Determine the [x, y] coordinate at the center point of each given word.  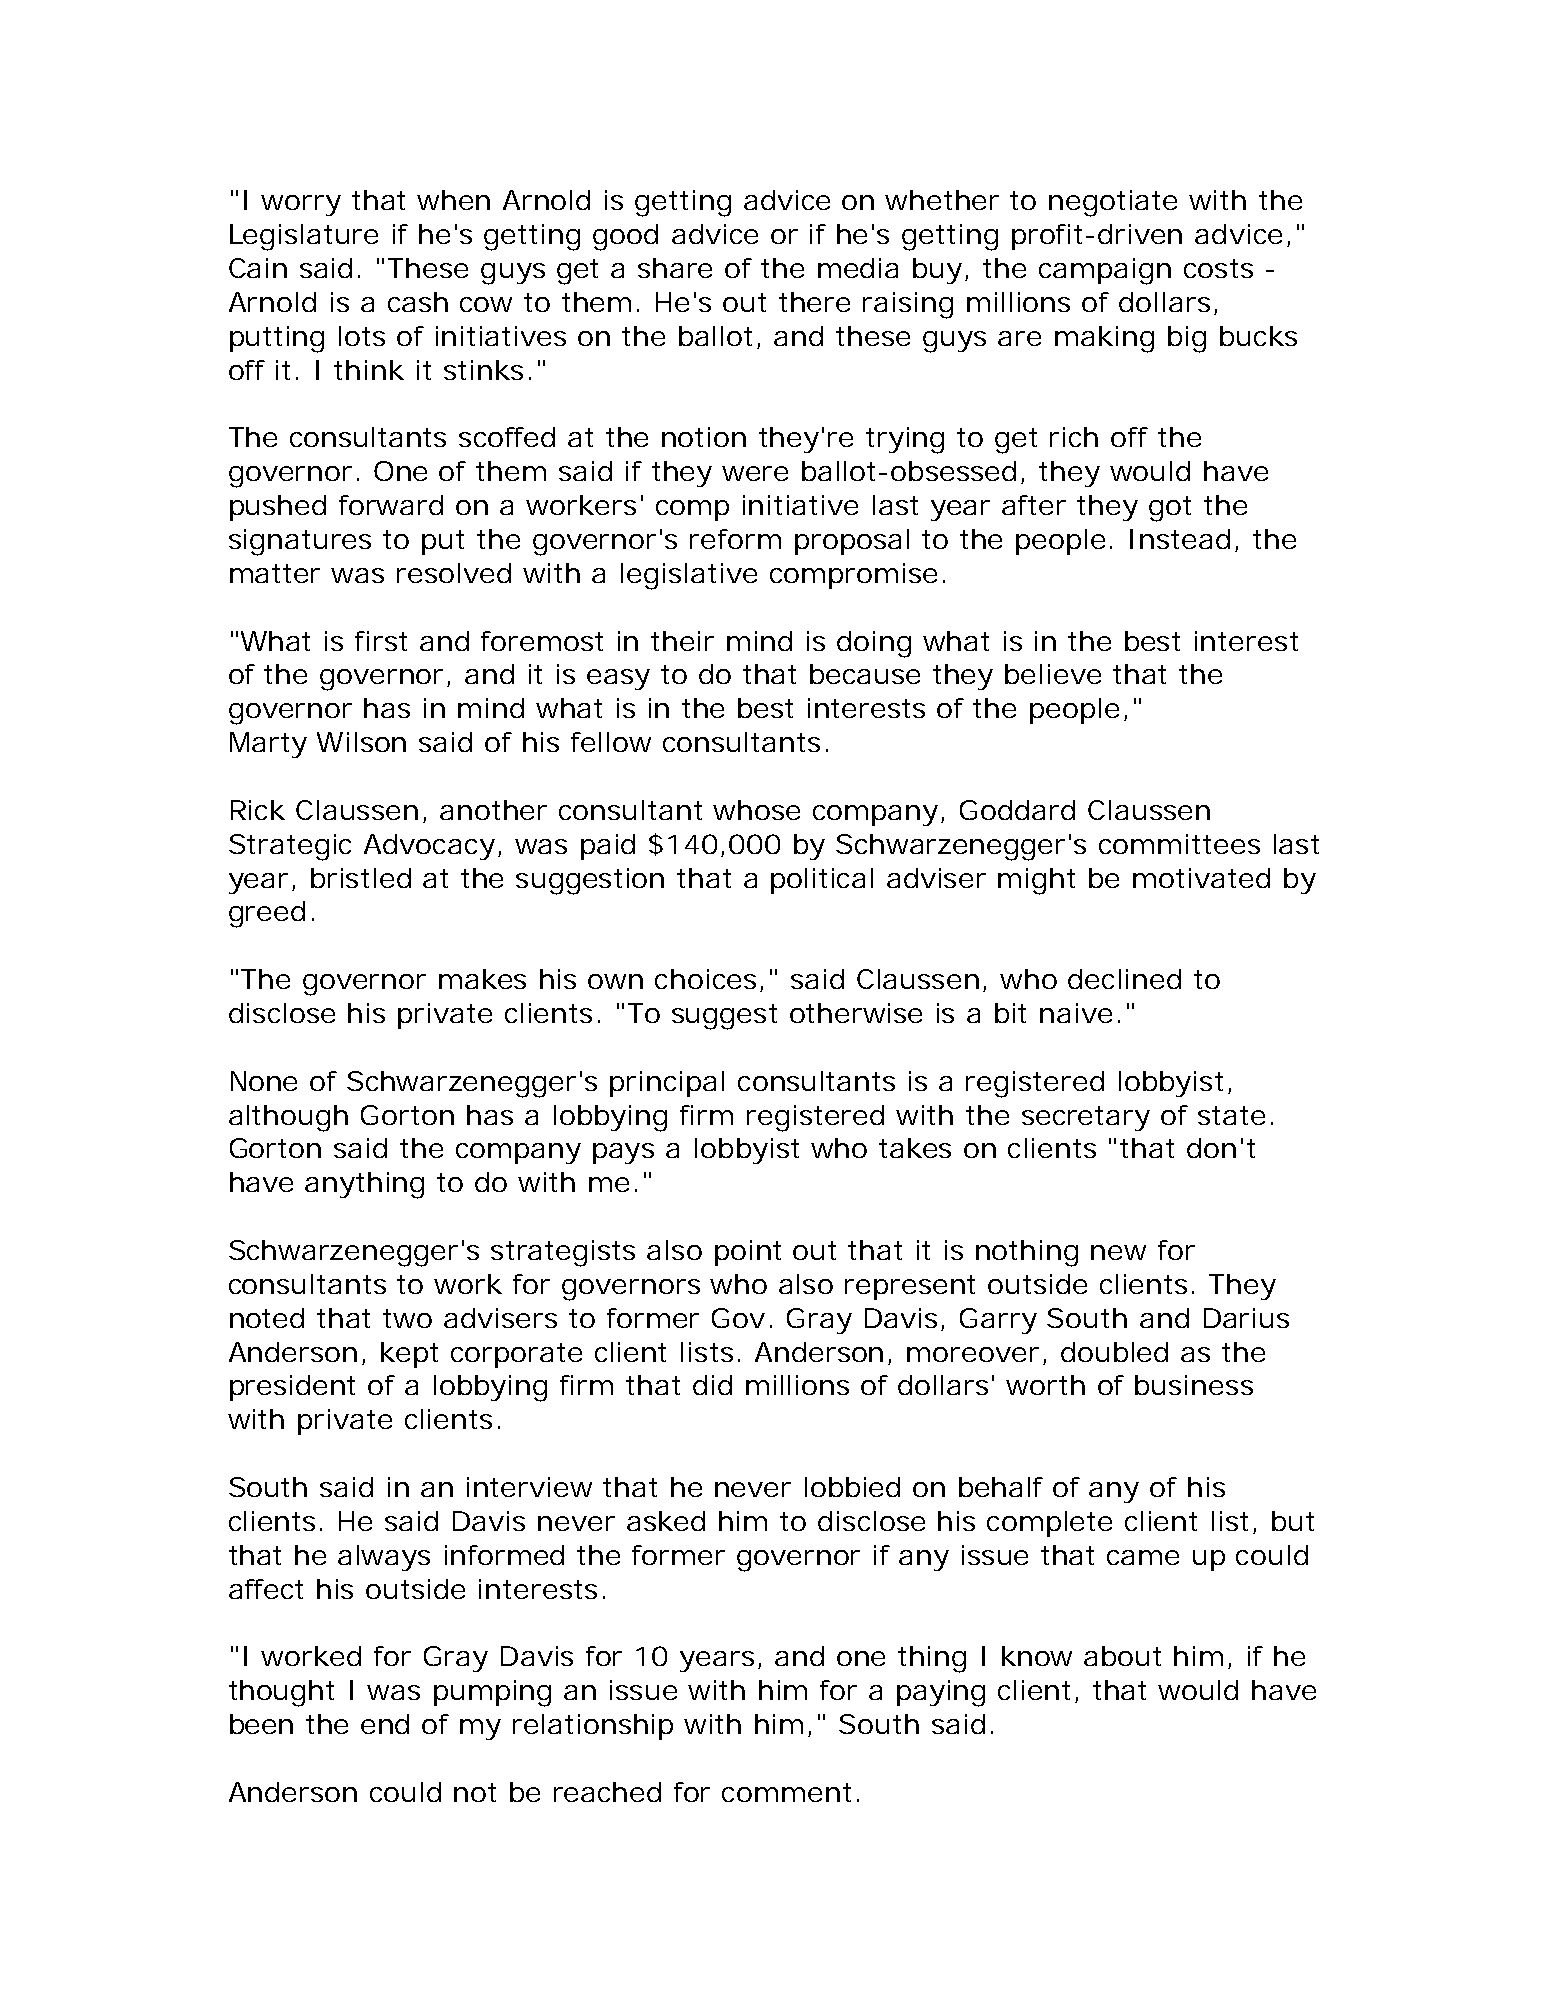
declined [1124, 979]
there [814, 302]
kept [409, 1355]
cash [418, 302]
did [712, 1385]
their [682, 641]
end [385, 1724]
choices [705, 979]
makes [482, 979]
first [381, 641]
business [1194, 1385]
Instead [1180, 539]
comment [786, 1792]
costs [1218, 268]
